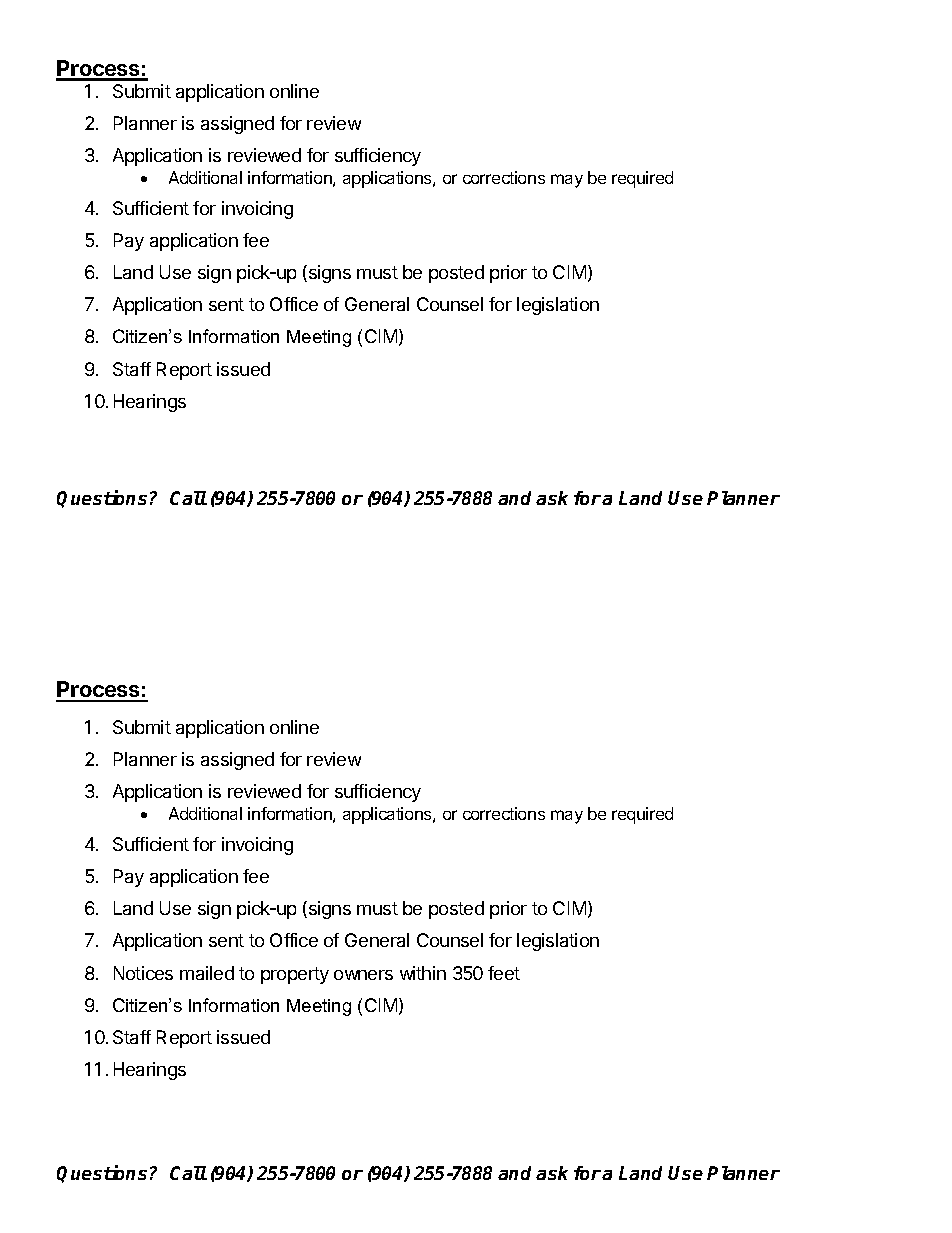  Describe the element at coordinates (143, 973) in the document. I see `Notices` at that location.
